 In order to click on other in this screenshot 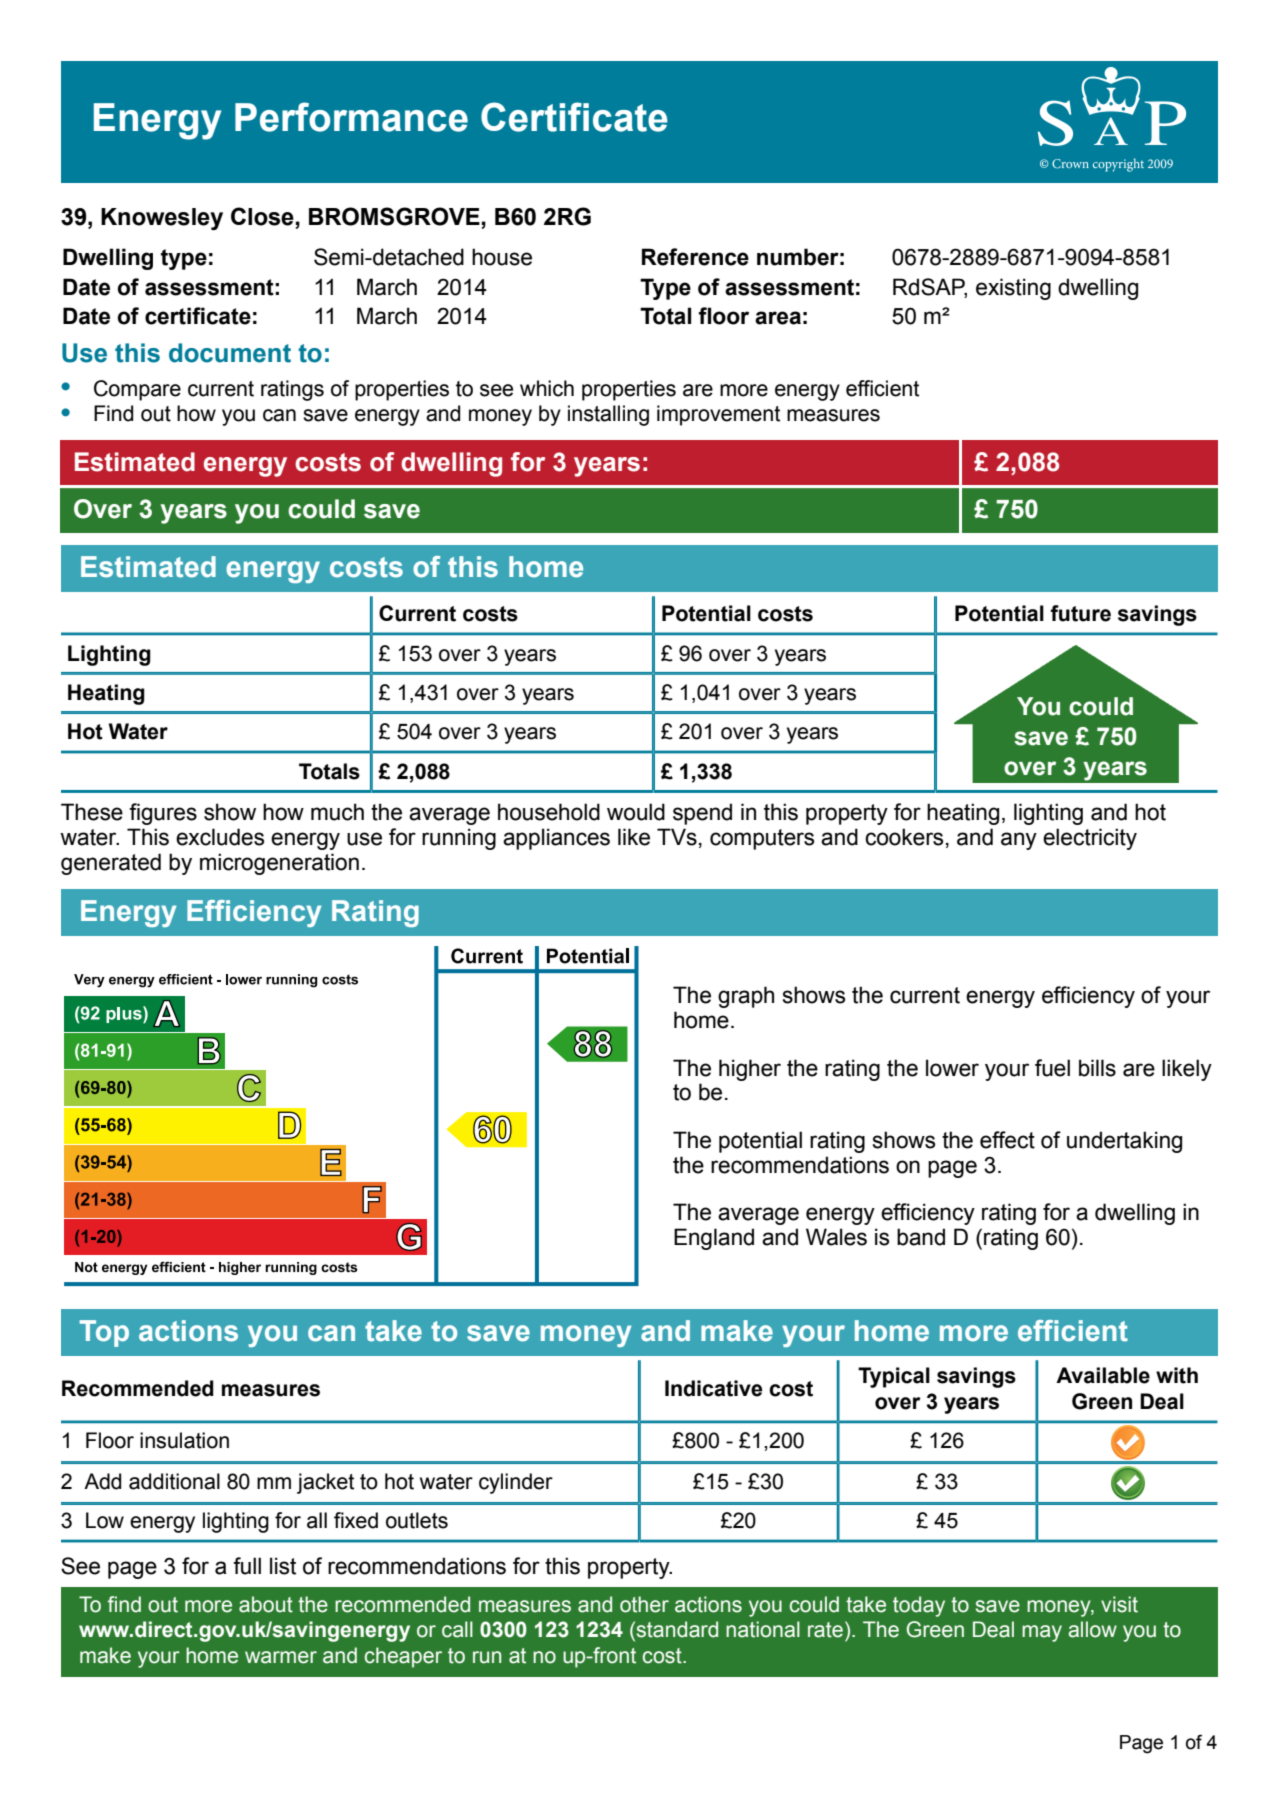, I will do `click(644, 1604)`.
